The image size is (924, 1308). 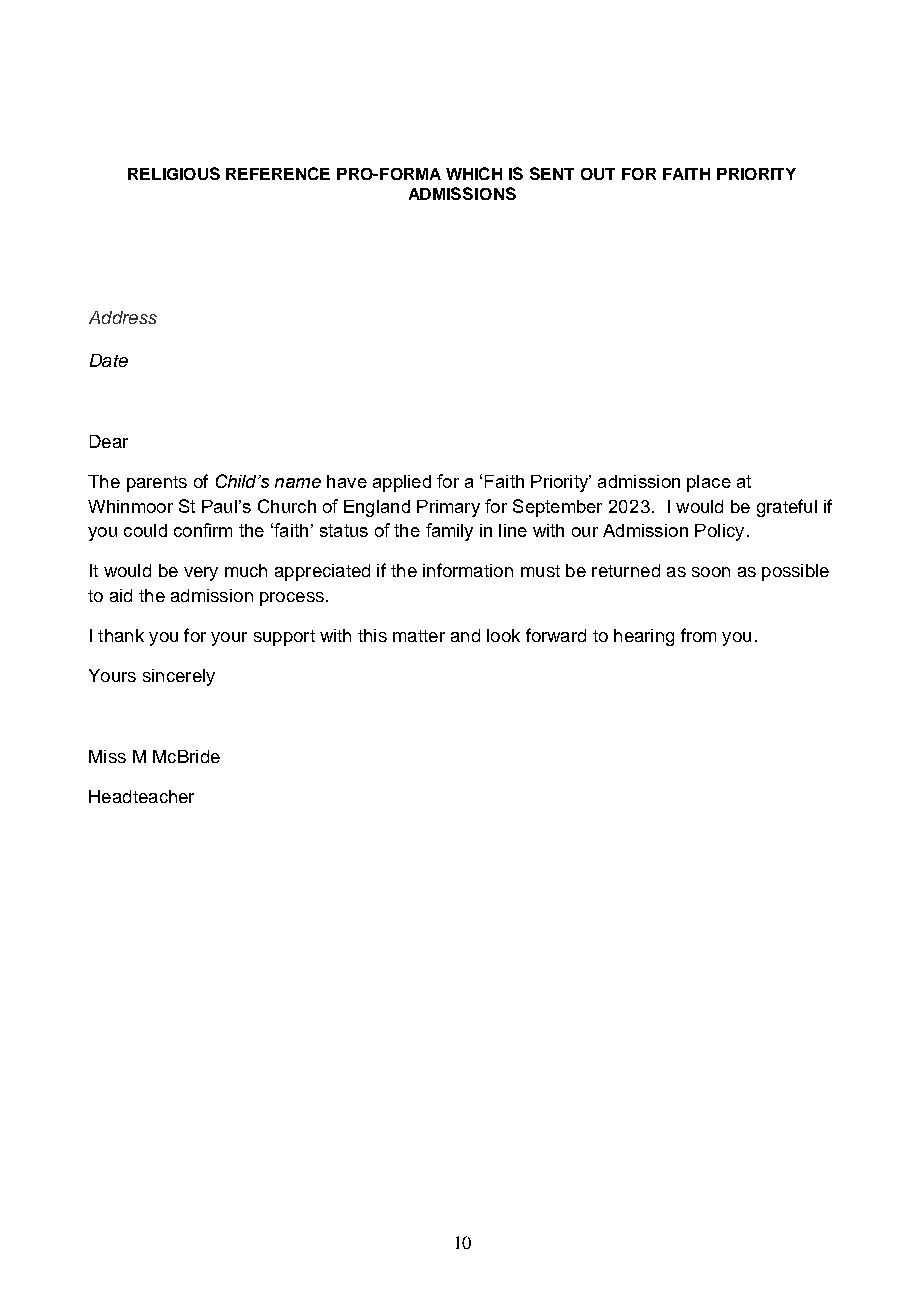 I want to click on RELIGIOUS, so click(x=174, y=173).
